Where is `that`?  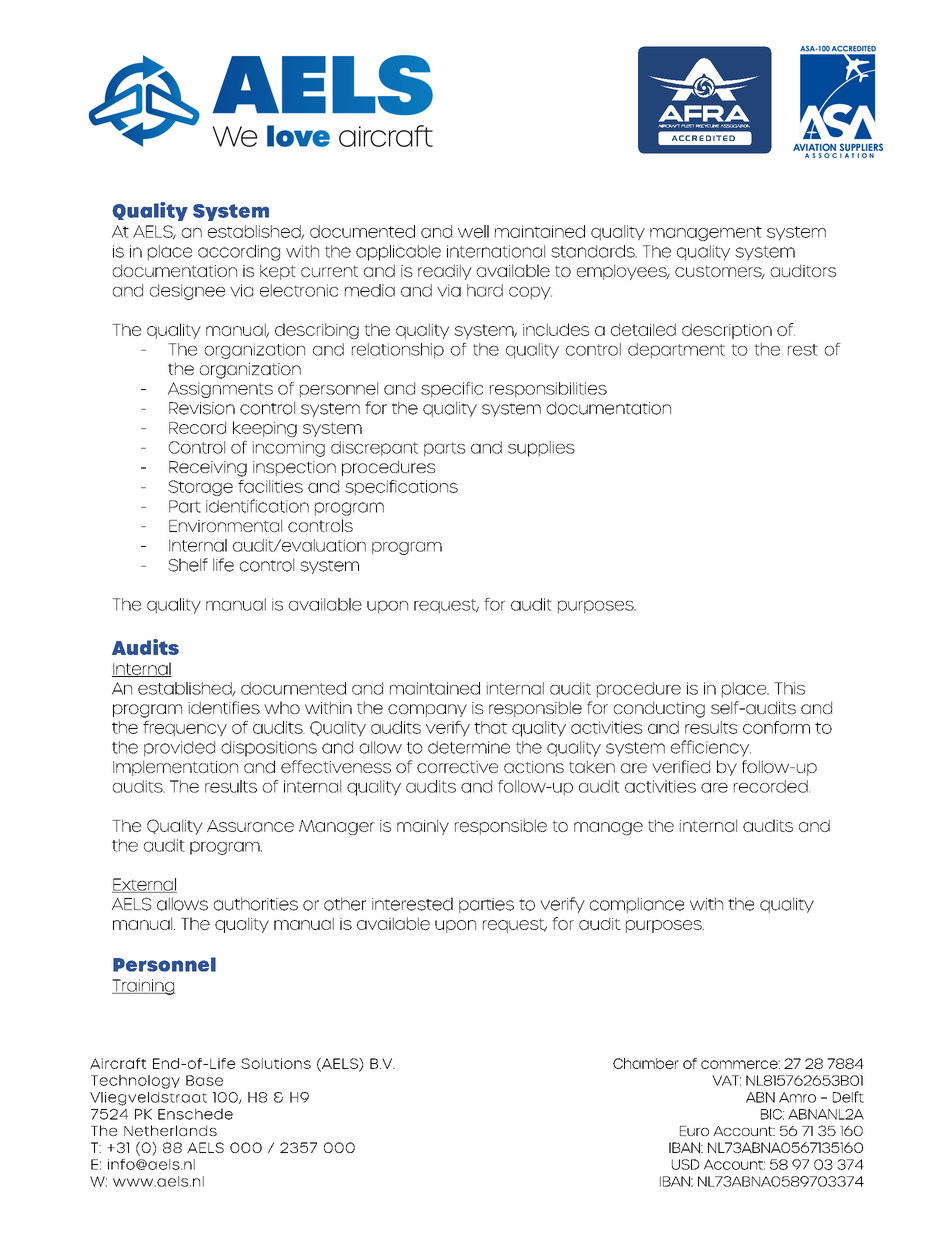
that is located at coordinates (490, 727).
